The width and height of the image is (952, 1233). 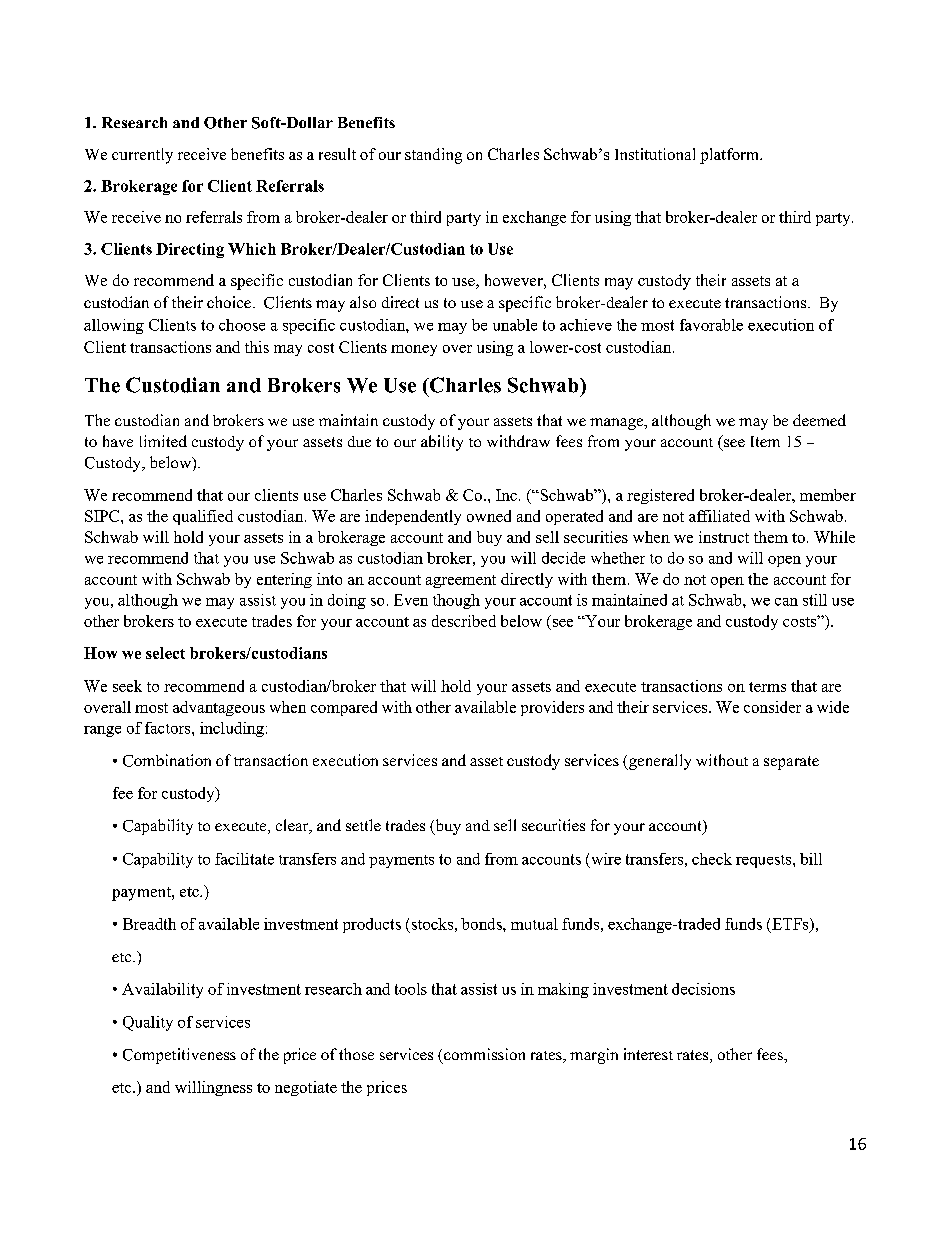 What do you see at coordinates (163, 441) in the image?
I see `limited` at bounding box center [163, 441].
